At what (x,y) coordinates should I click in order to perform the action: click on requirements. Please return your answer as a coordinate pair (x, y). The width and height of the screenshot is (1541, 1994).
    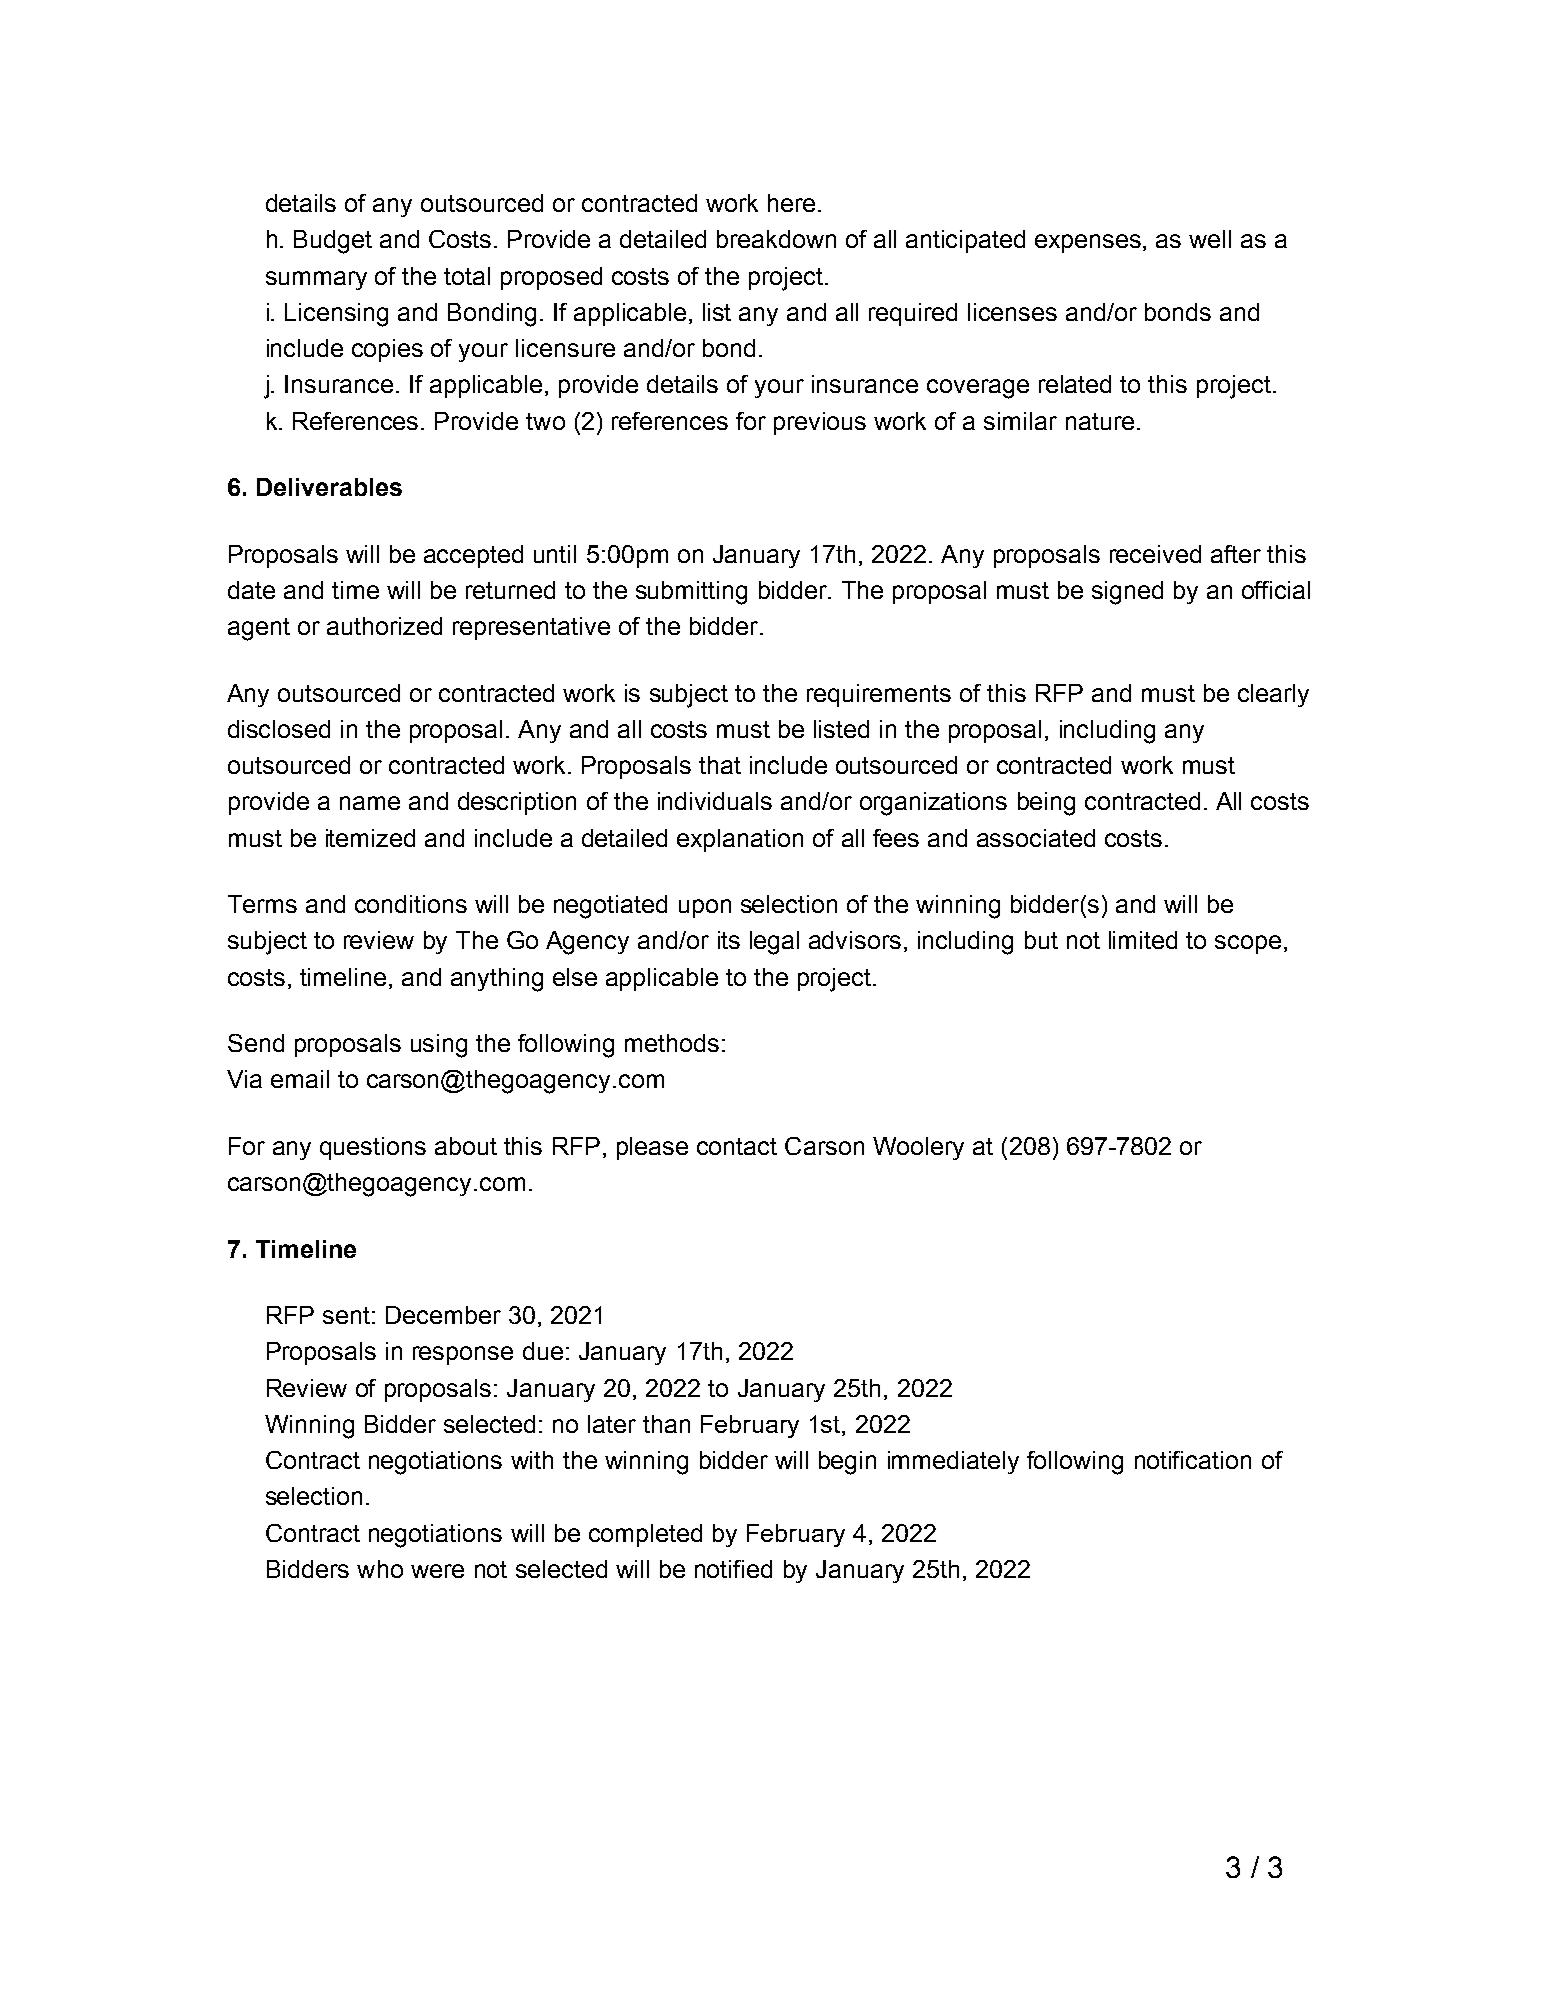
    Looking at the image, I should click on (879, 695).
